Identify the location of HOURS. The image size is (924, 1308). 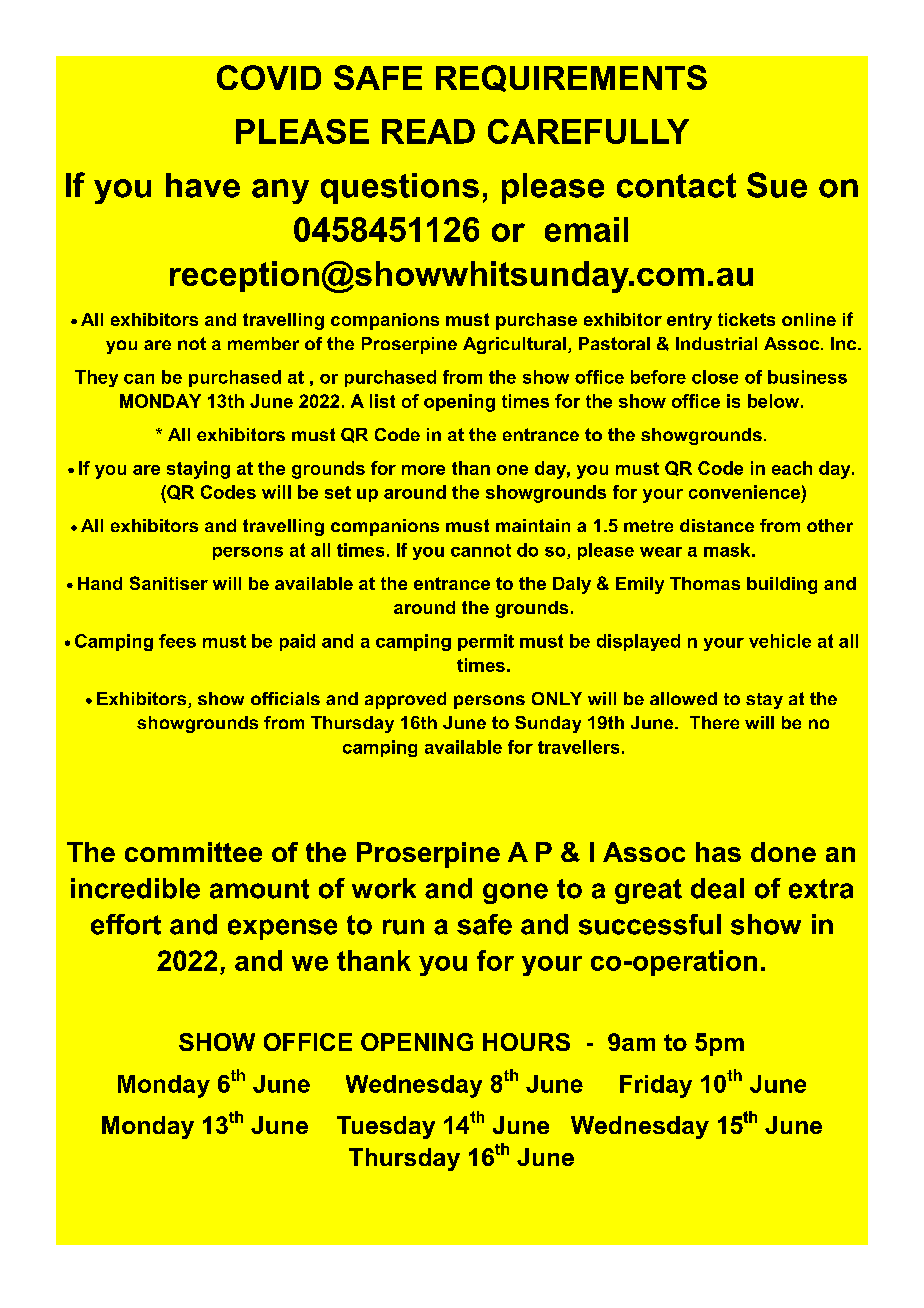
(526, 1042).
